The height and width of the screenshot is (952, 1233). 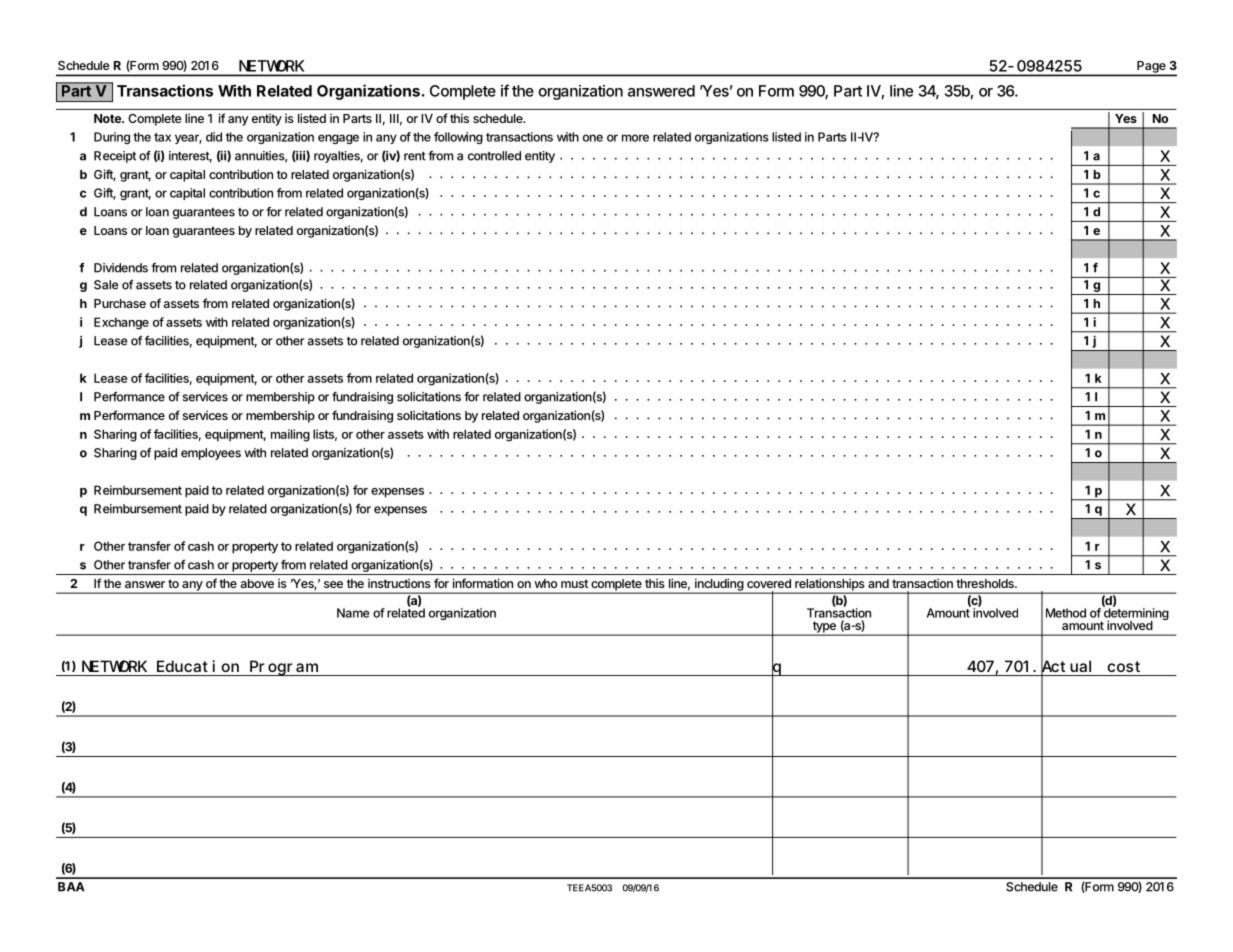 What do you see at coordinates (211, 454) in the screenshot?
I see `employees` at bounding box center [211, 454].
